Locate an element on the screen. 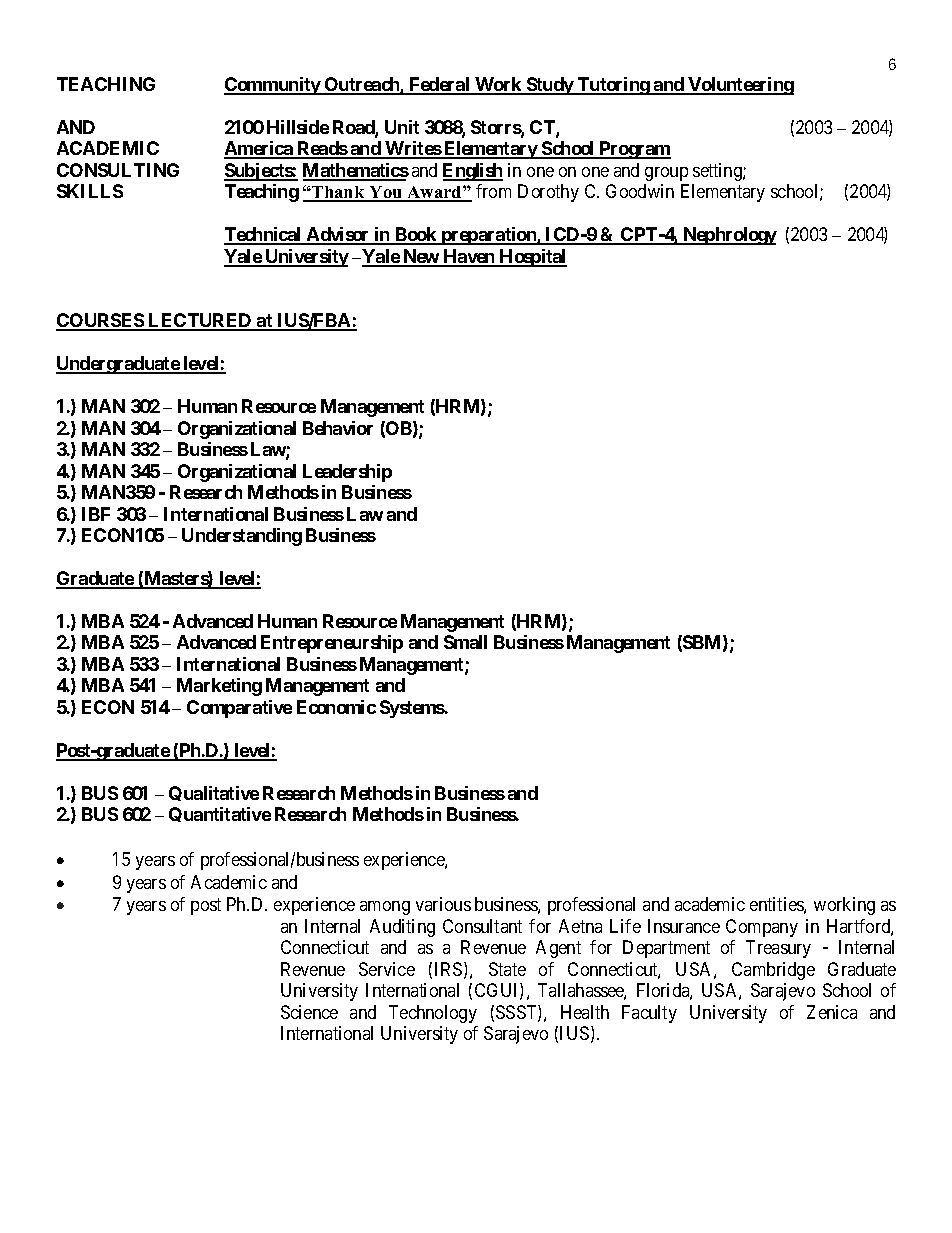 The image size is (952, 1233). Small is located at coordinates (465, 642).
